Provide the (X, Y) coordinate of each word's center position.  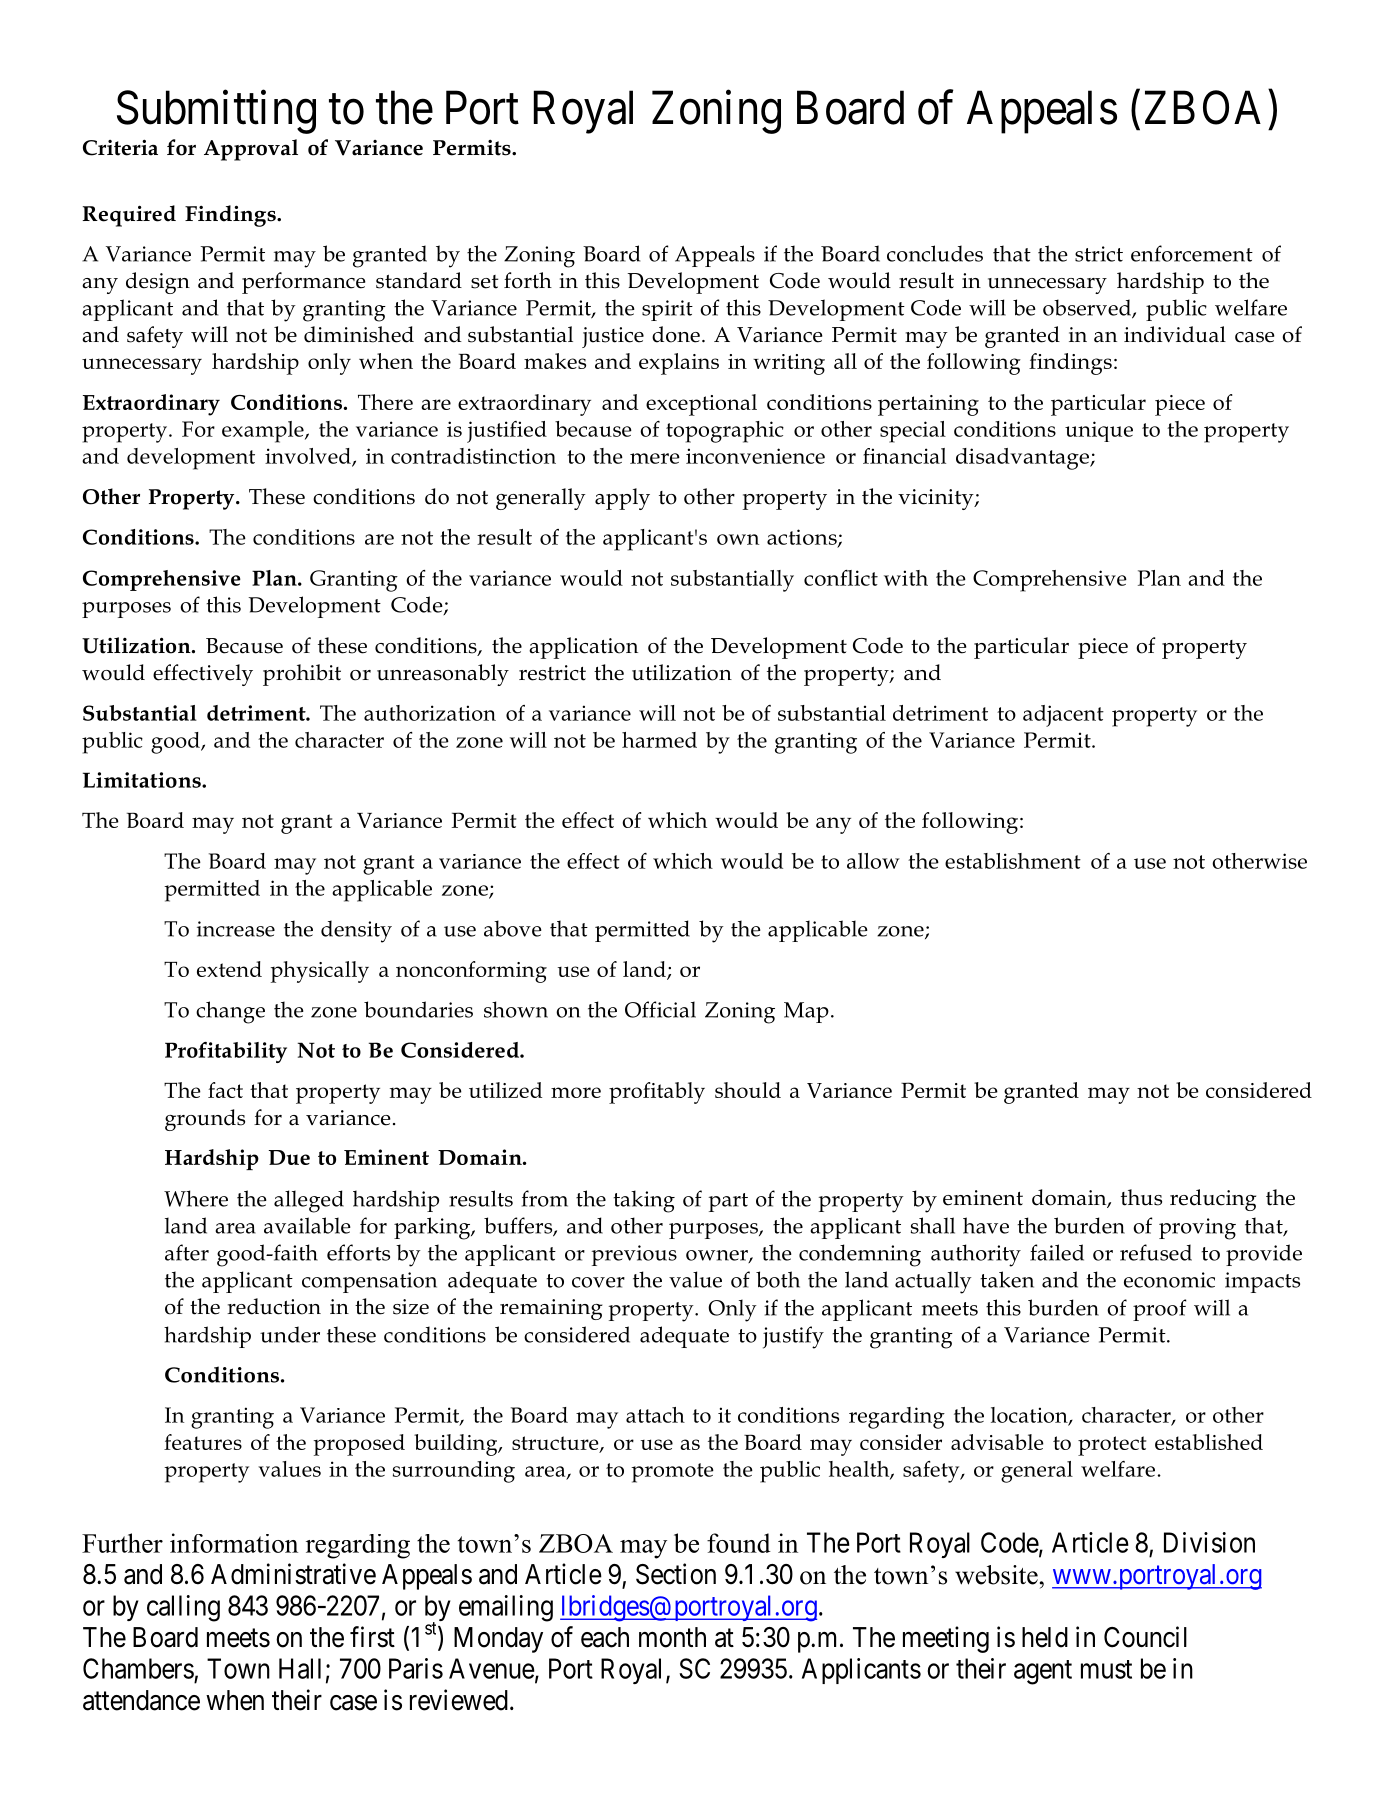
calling (183, 1608)
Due (289, 1157)
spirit (667, 310)
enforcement (1192, 253)
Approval (251, 150)
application (583, 648)
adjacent (1063, 716)
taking (644, 1201)
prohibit (302, 675)
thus (1141, 1197)
